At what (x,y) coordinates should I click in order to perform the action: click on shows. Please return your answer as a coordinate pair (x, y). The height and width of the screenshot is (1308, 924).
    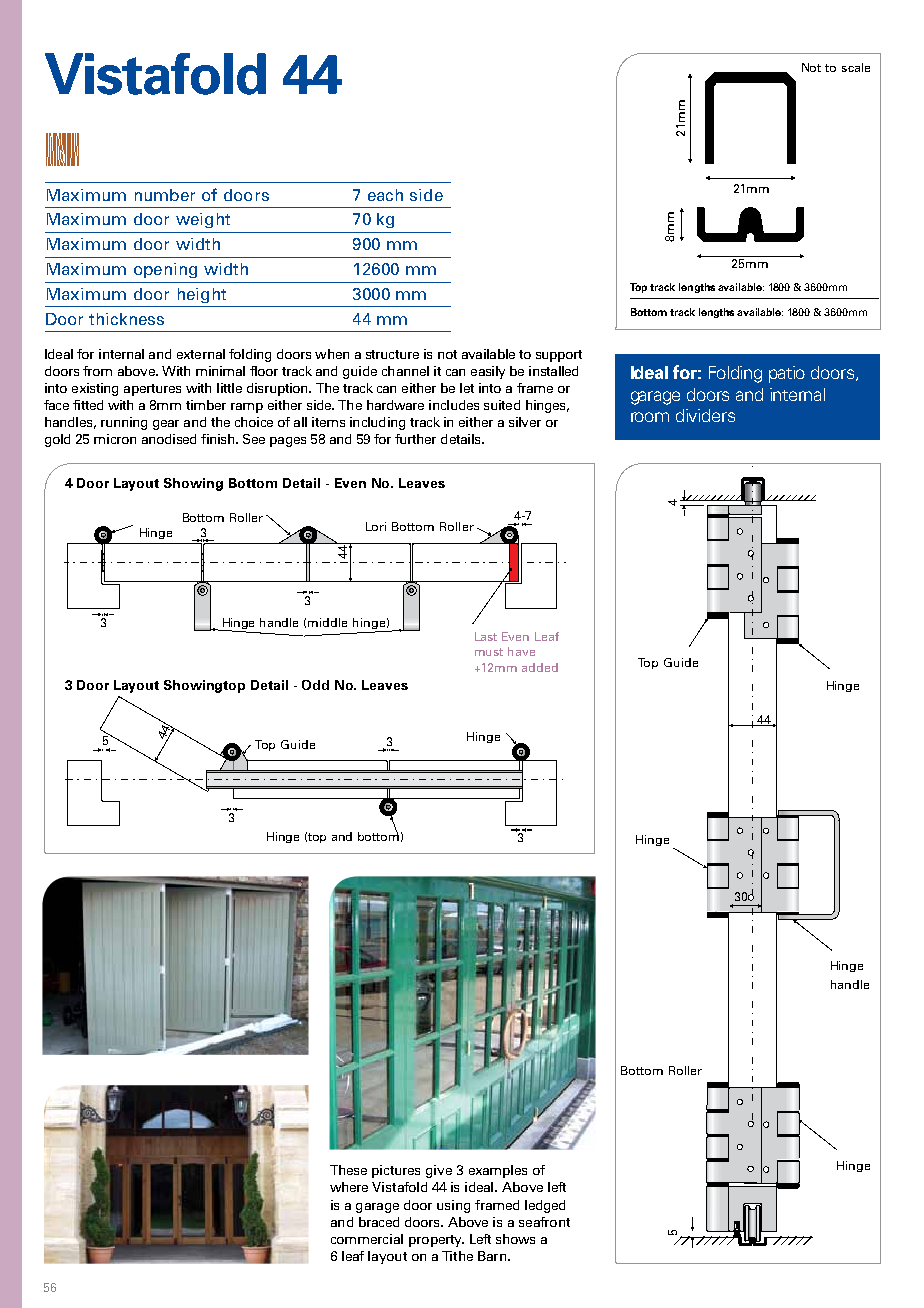
    Looking at the image, I should click on (515, 1239).
